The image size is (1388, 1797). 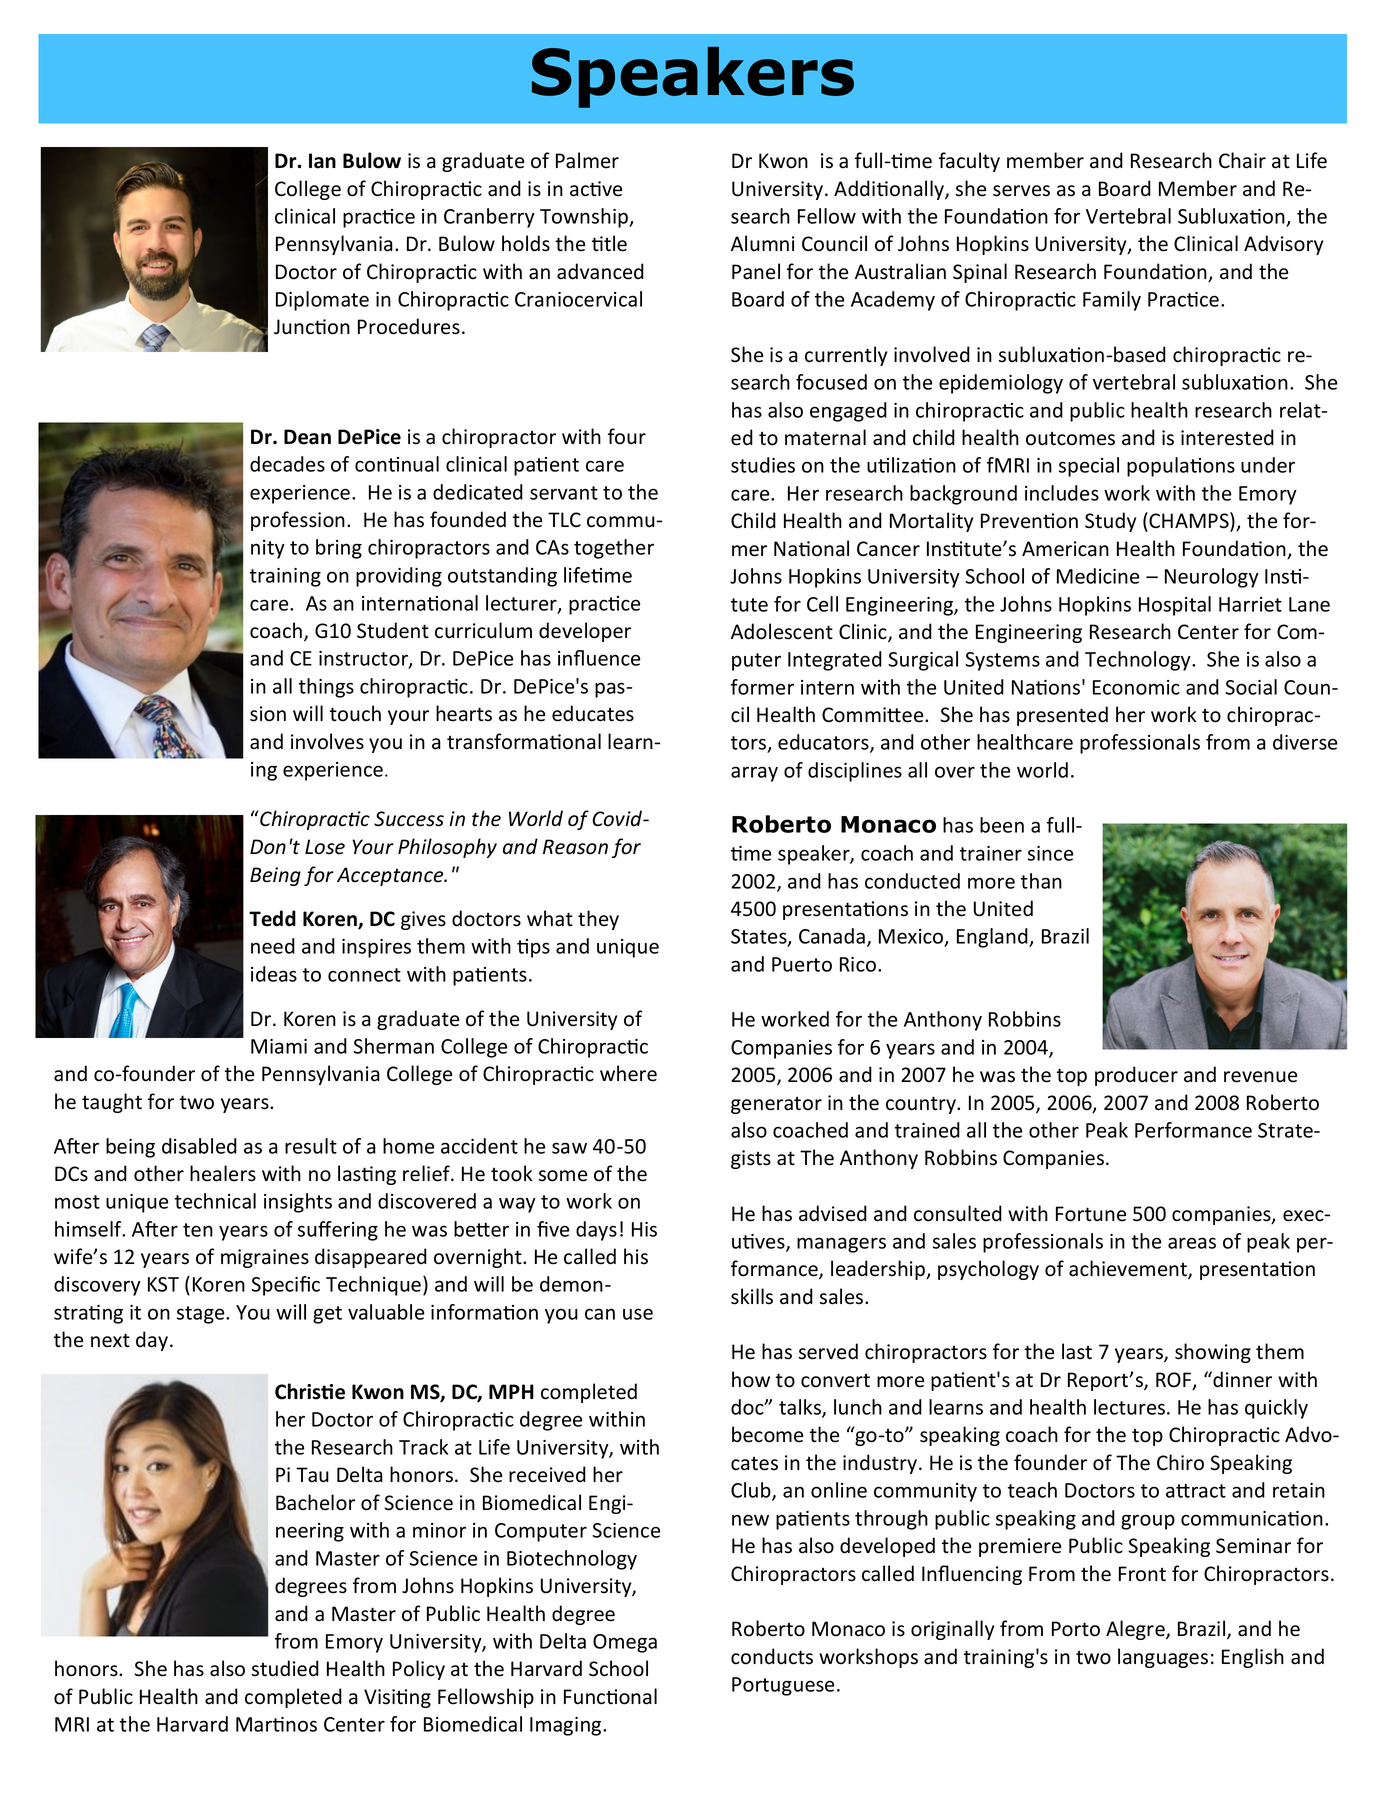 I want to click on Chair, so click(x=1242, y=160).
